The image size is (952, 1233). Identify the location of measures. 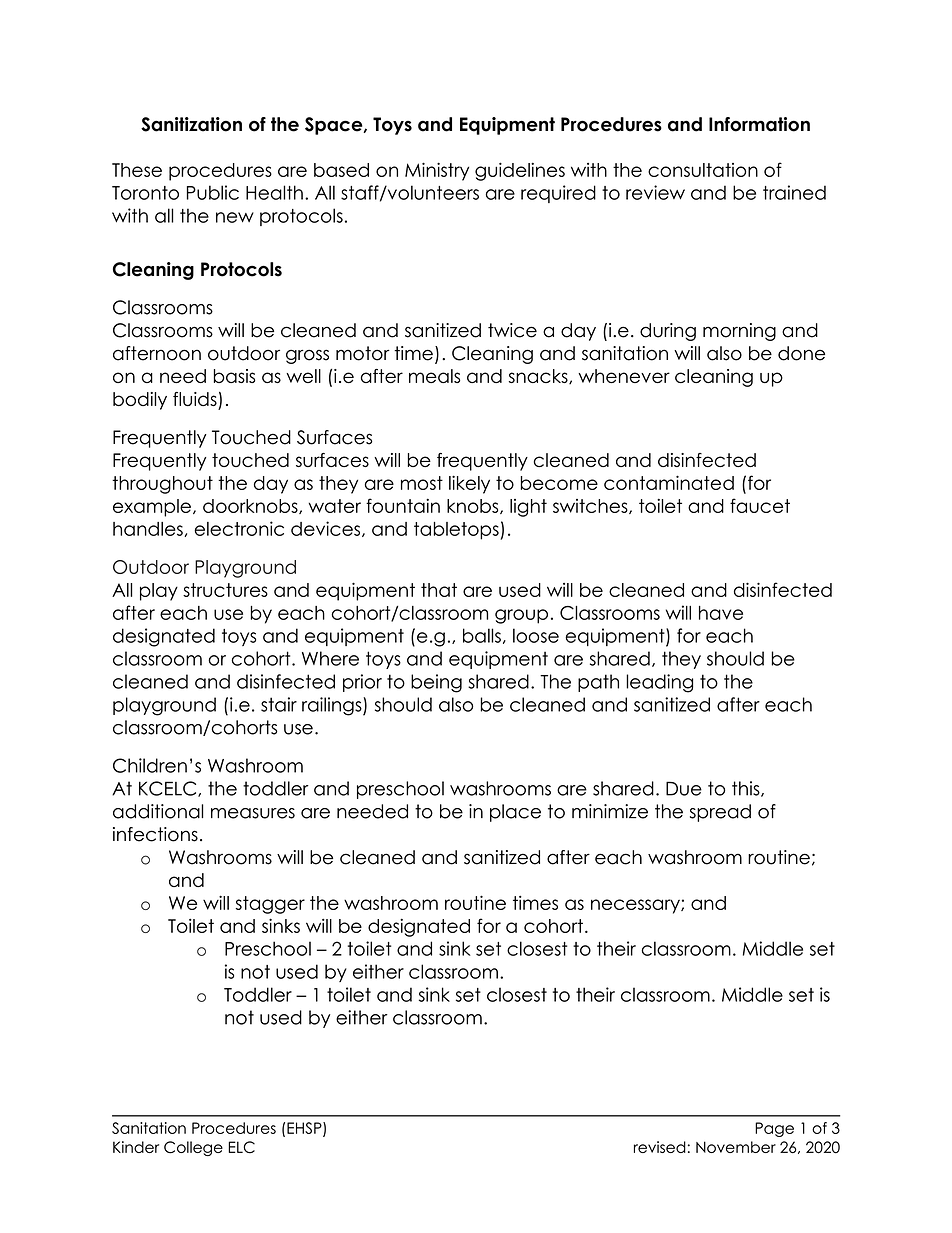
(253, 813).
